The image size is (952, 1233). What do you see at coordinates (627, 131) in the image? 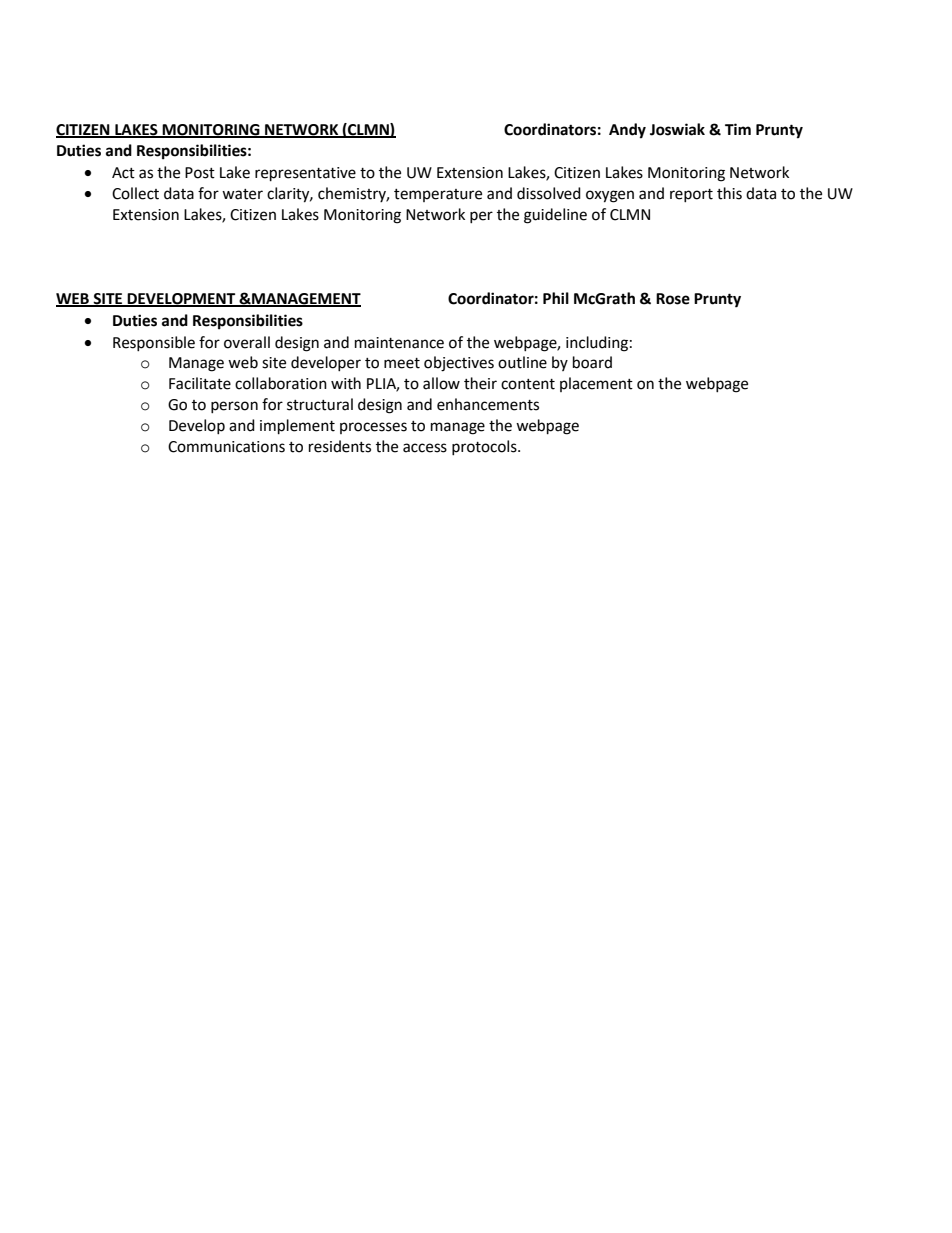
I see `Andy` at bounding box center [627, 131].
